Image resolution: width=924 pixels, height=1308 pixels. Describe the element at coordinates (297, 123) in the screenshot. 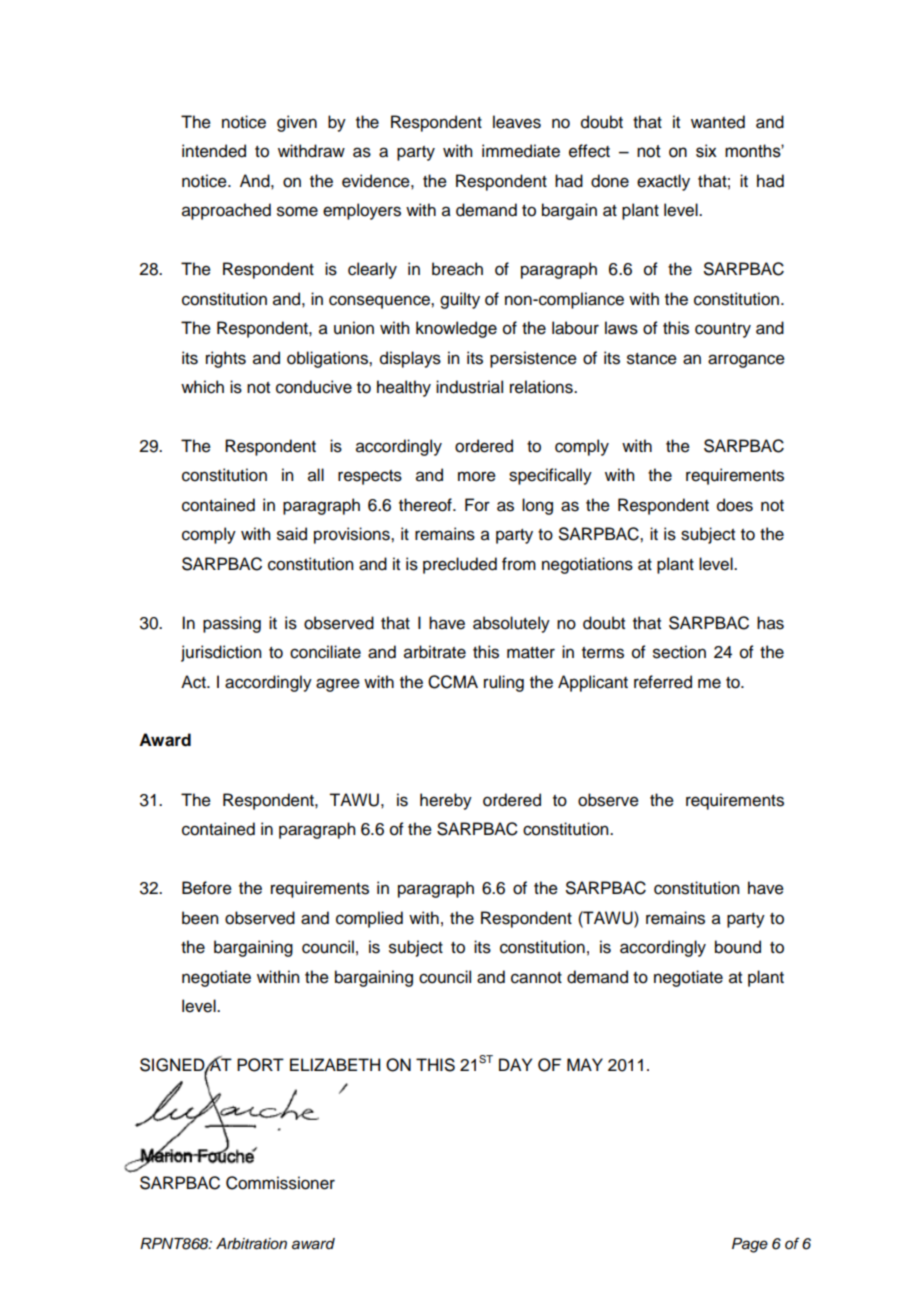

I see `given` at that location.
